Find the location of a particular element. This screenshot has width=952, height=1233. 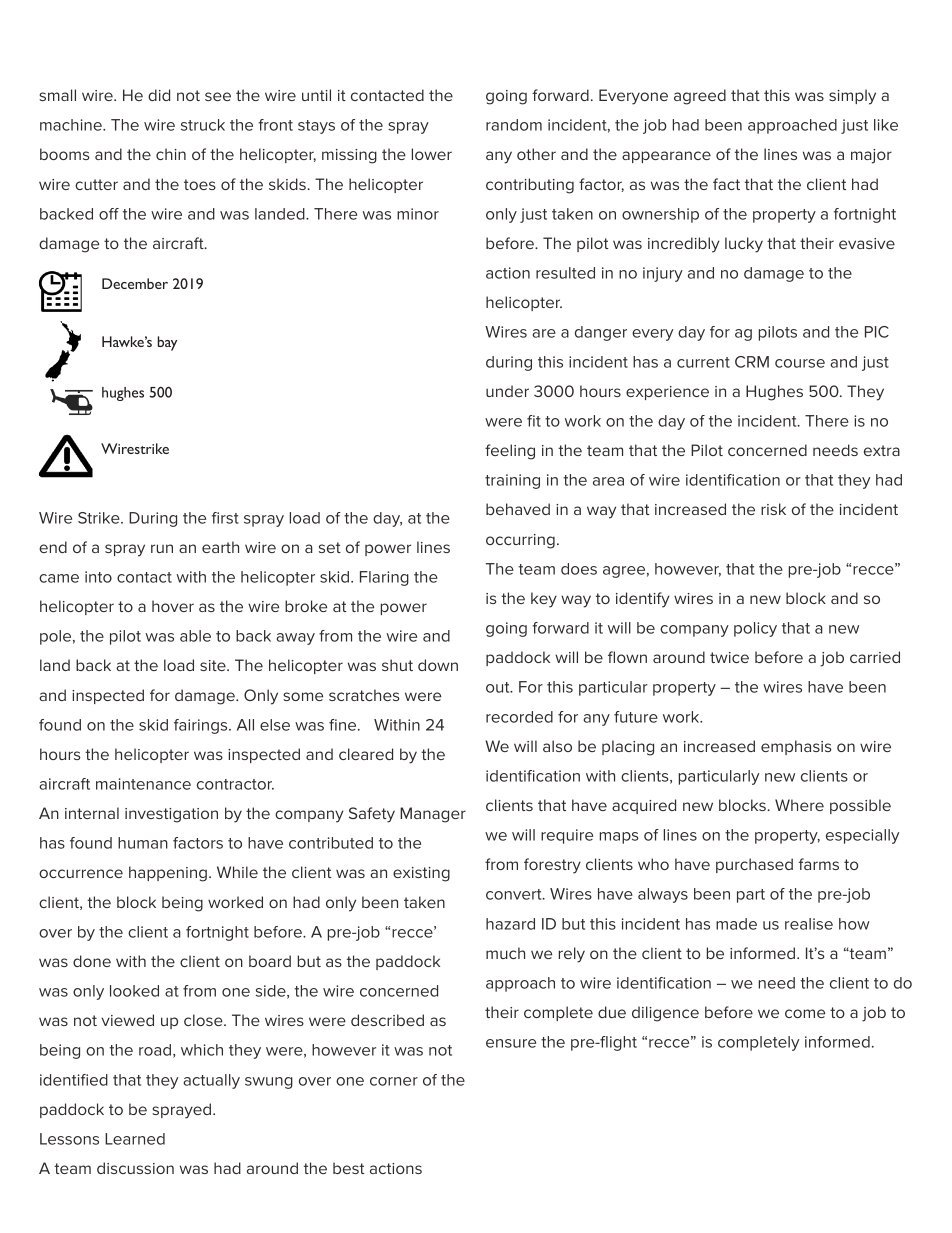

struck is located at coordinates (203, 125).
